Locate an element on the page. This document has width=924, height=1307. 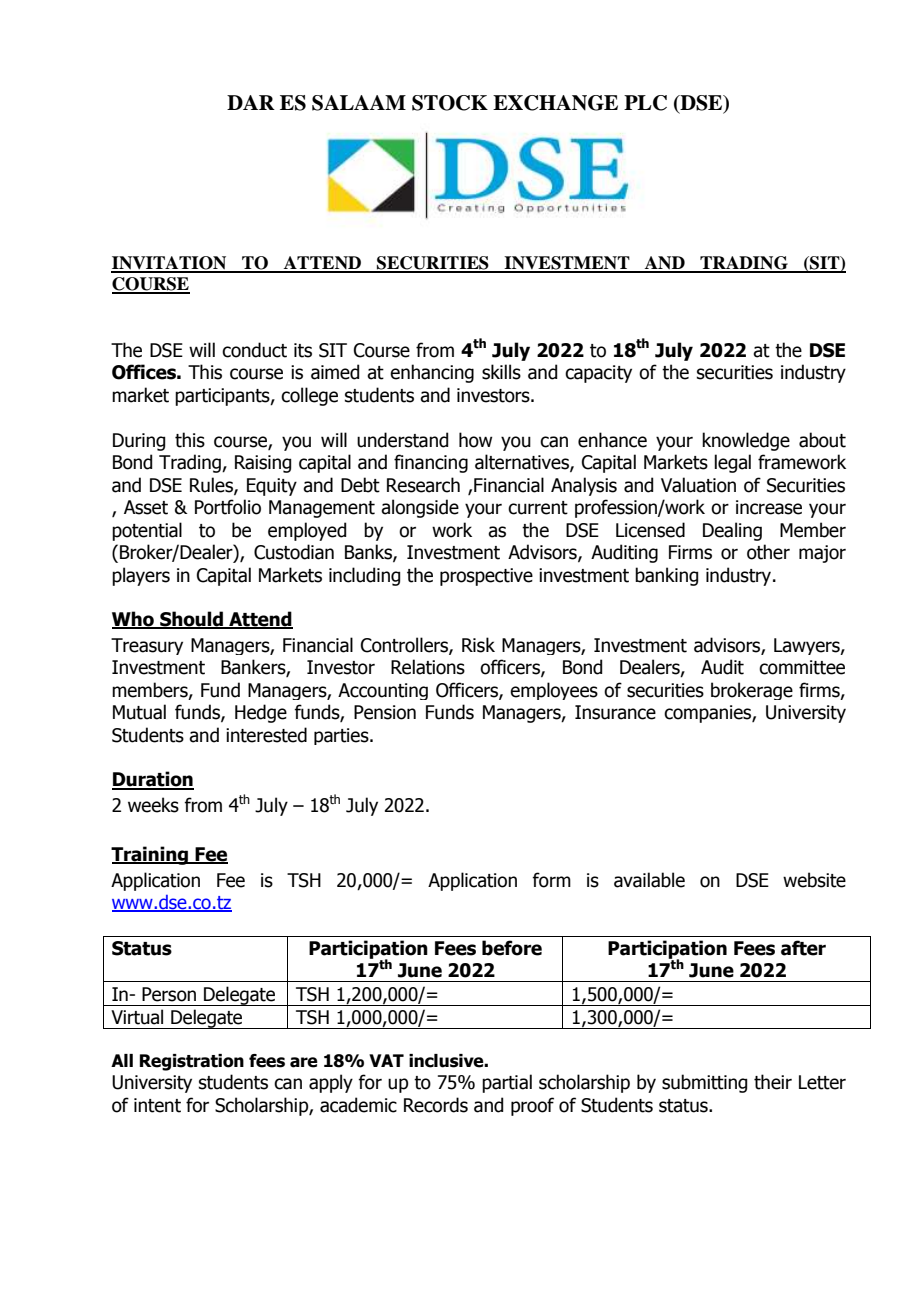
prospective is located at coordinates (486, 577).
